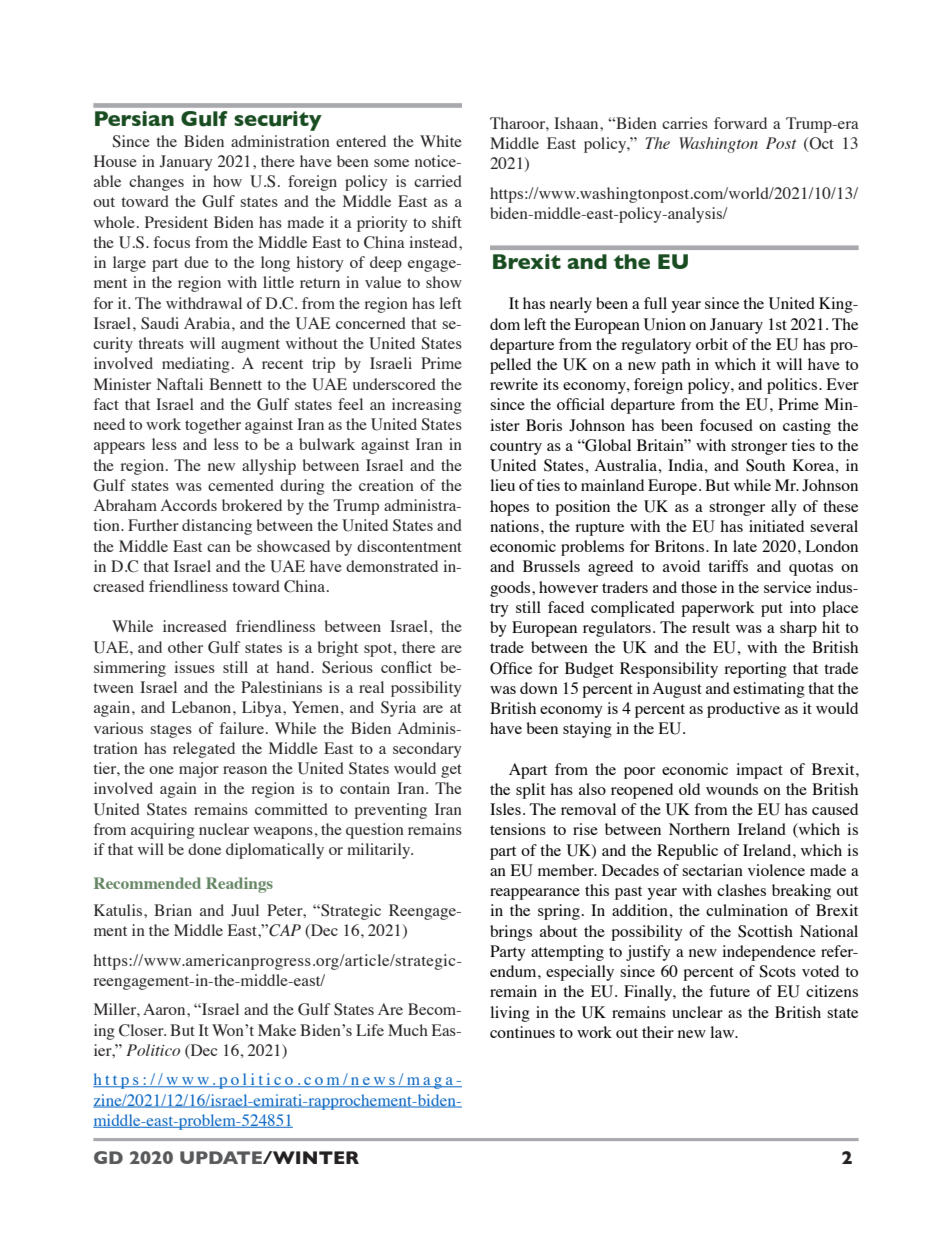 The image size is (952, 1233). What do you see at coordinates (729, 991) in the screenshot?
I see `future` at bounding box center [729, 991].
